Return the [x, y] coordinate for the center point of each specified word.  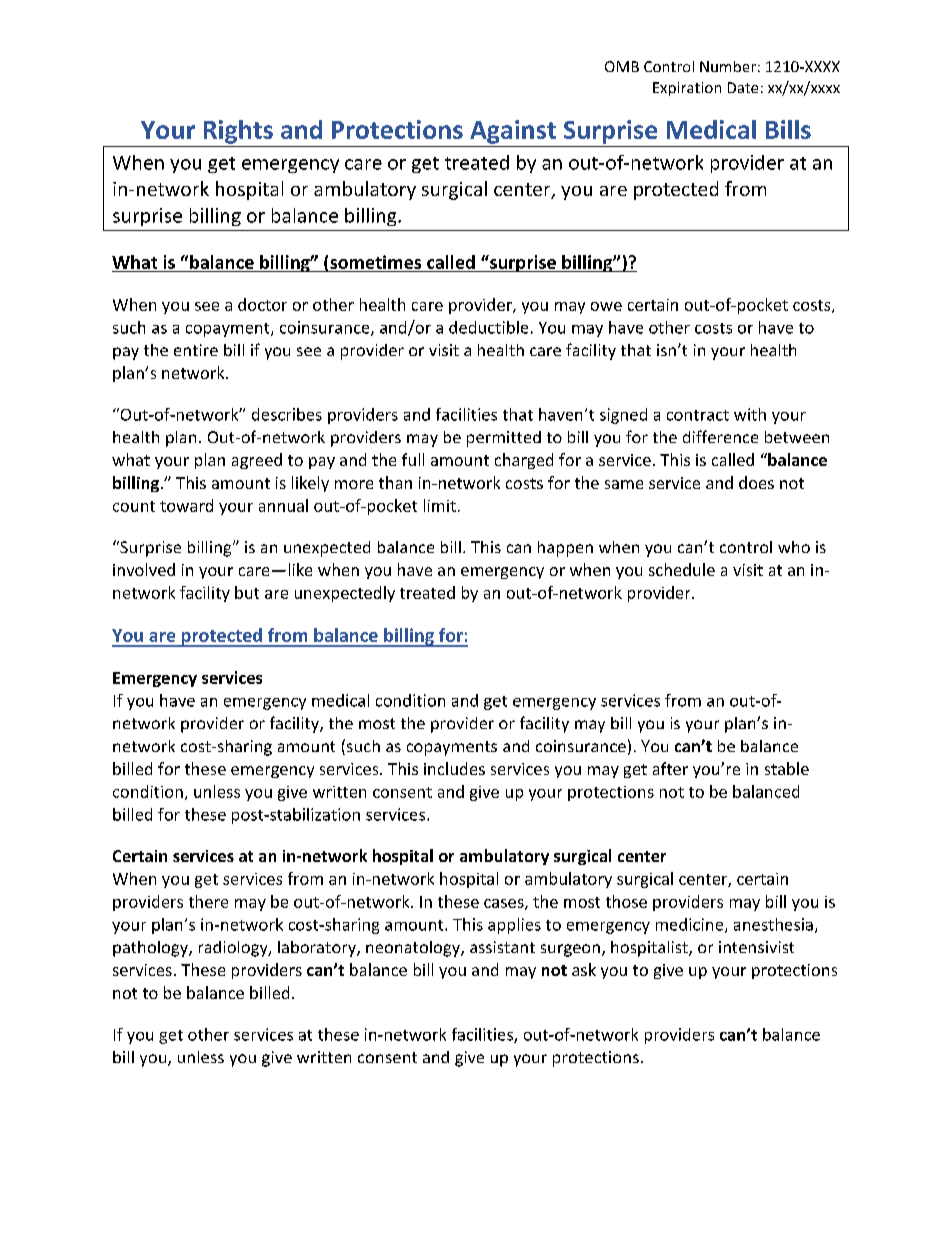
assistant [502, 947]
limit [440, 505]
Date [743, 87]
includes [454, 768]
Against [513, 132]
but [247, 592]
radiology [234, 949]
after [670, 768]
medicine [691, 925]
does [756, 482]
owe [606, 306]
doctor [262, 304]
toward [186, 505]
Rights [238, 132]
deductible [488, 327]
